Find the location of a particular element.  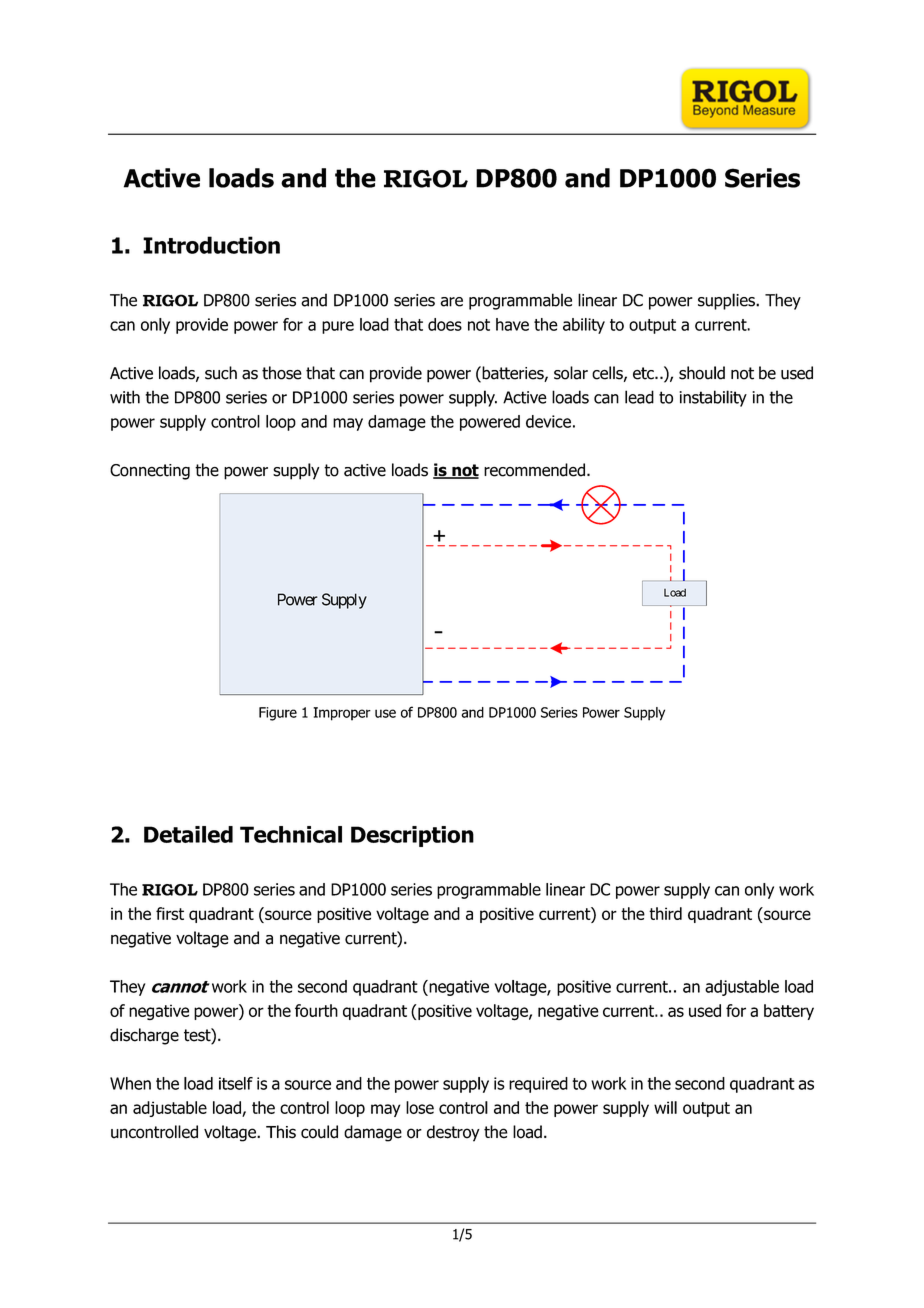

Description is located at coordinates (412, 836).
